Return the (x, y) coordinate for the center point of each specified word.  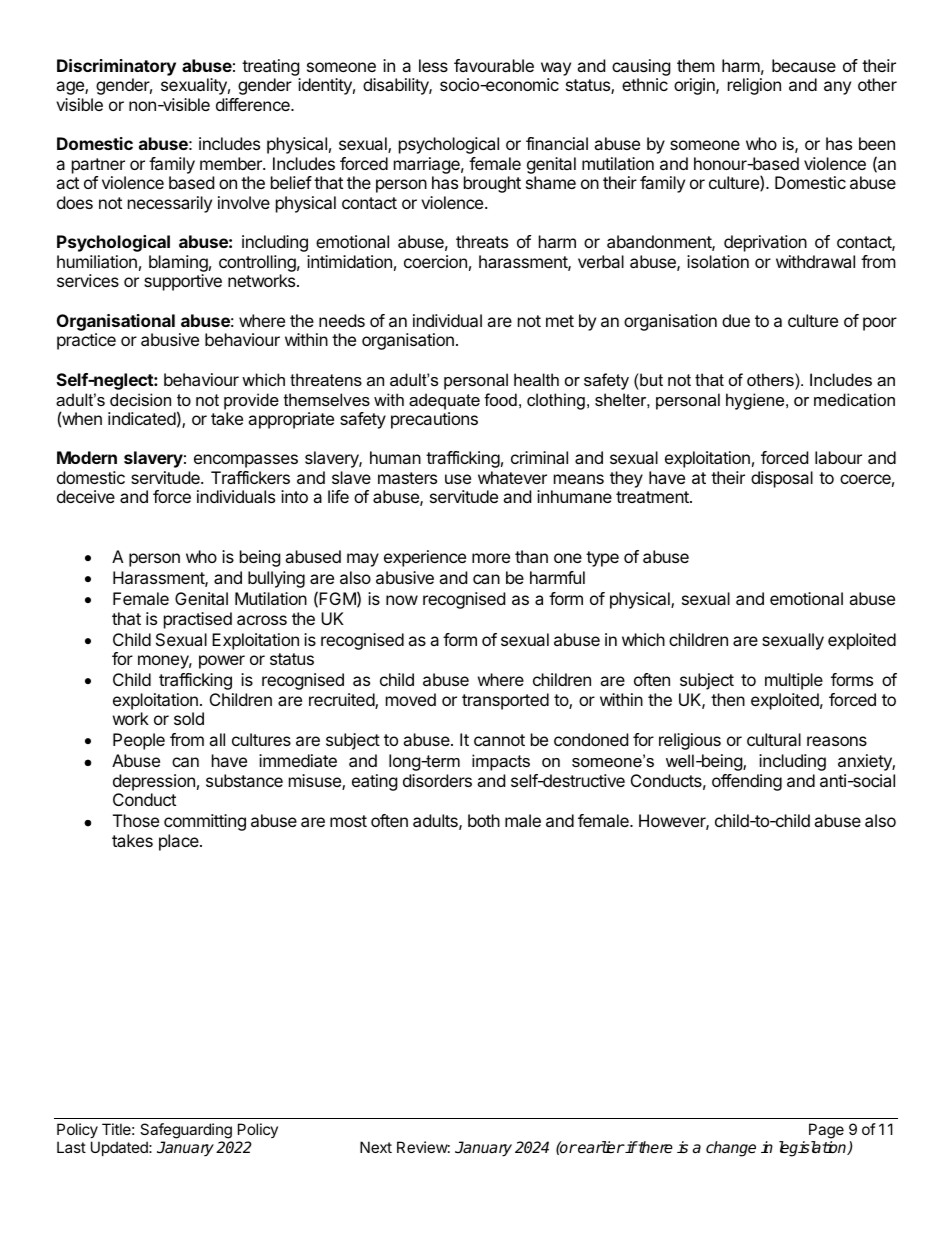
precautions (434, 420)
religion (754, 86)
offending (747, 782)
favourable (494, 65)
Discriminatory (116, 67)
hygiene (756, 401)
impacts (501, 762)
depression (154, 782)
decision (140, 399)
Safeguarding (186, 1131)
